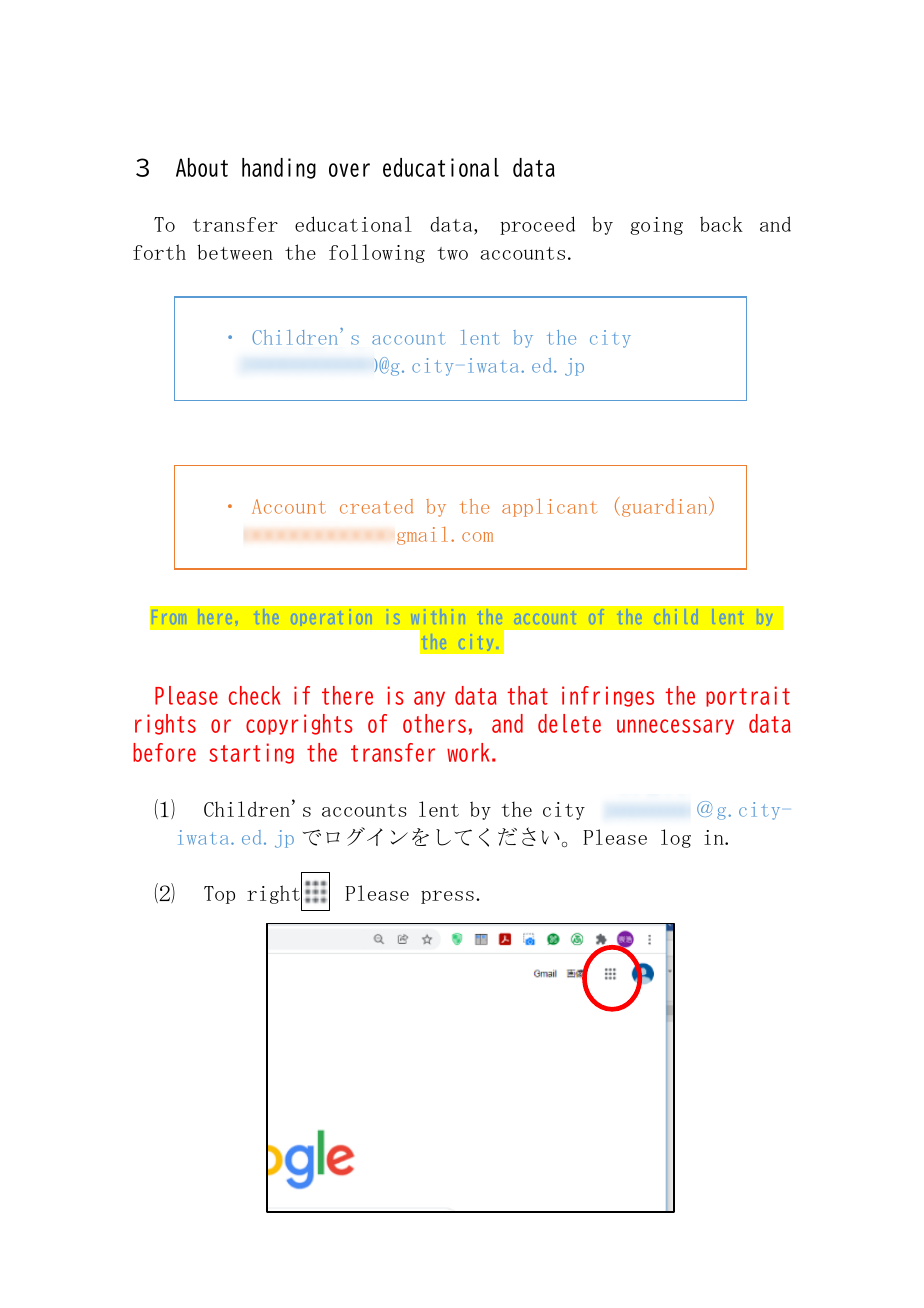 The width and height of the screenshot is (924, 1308). What do you see at coordinates (656, 226) in the screenshot?
I see `going` at bounding box center [656, 226].
